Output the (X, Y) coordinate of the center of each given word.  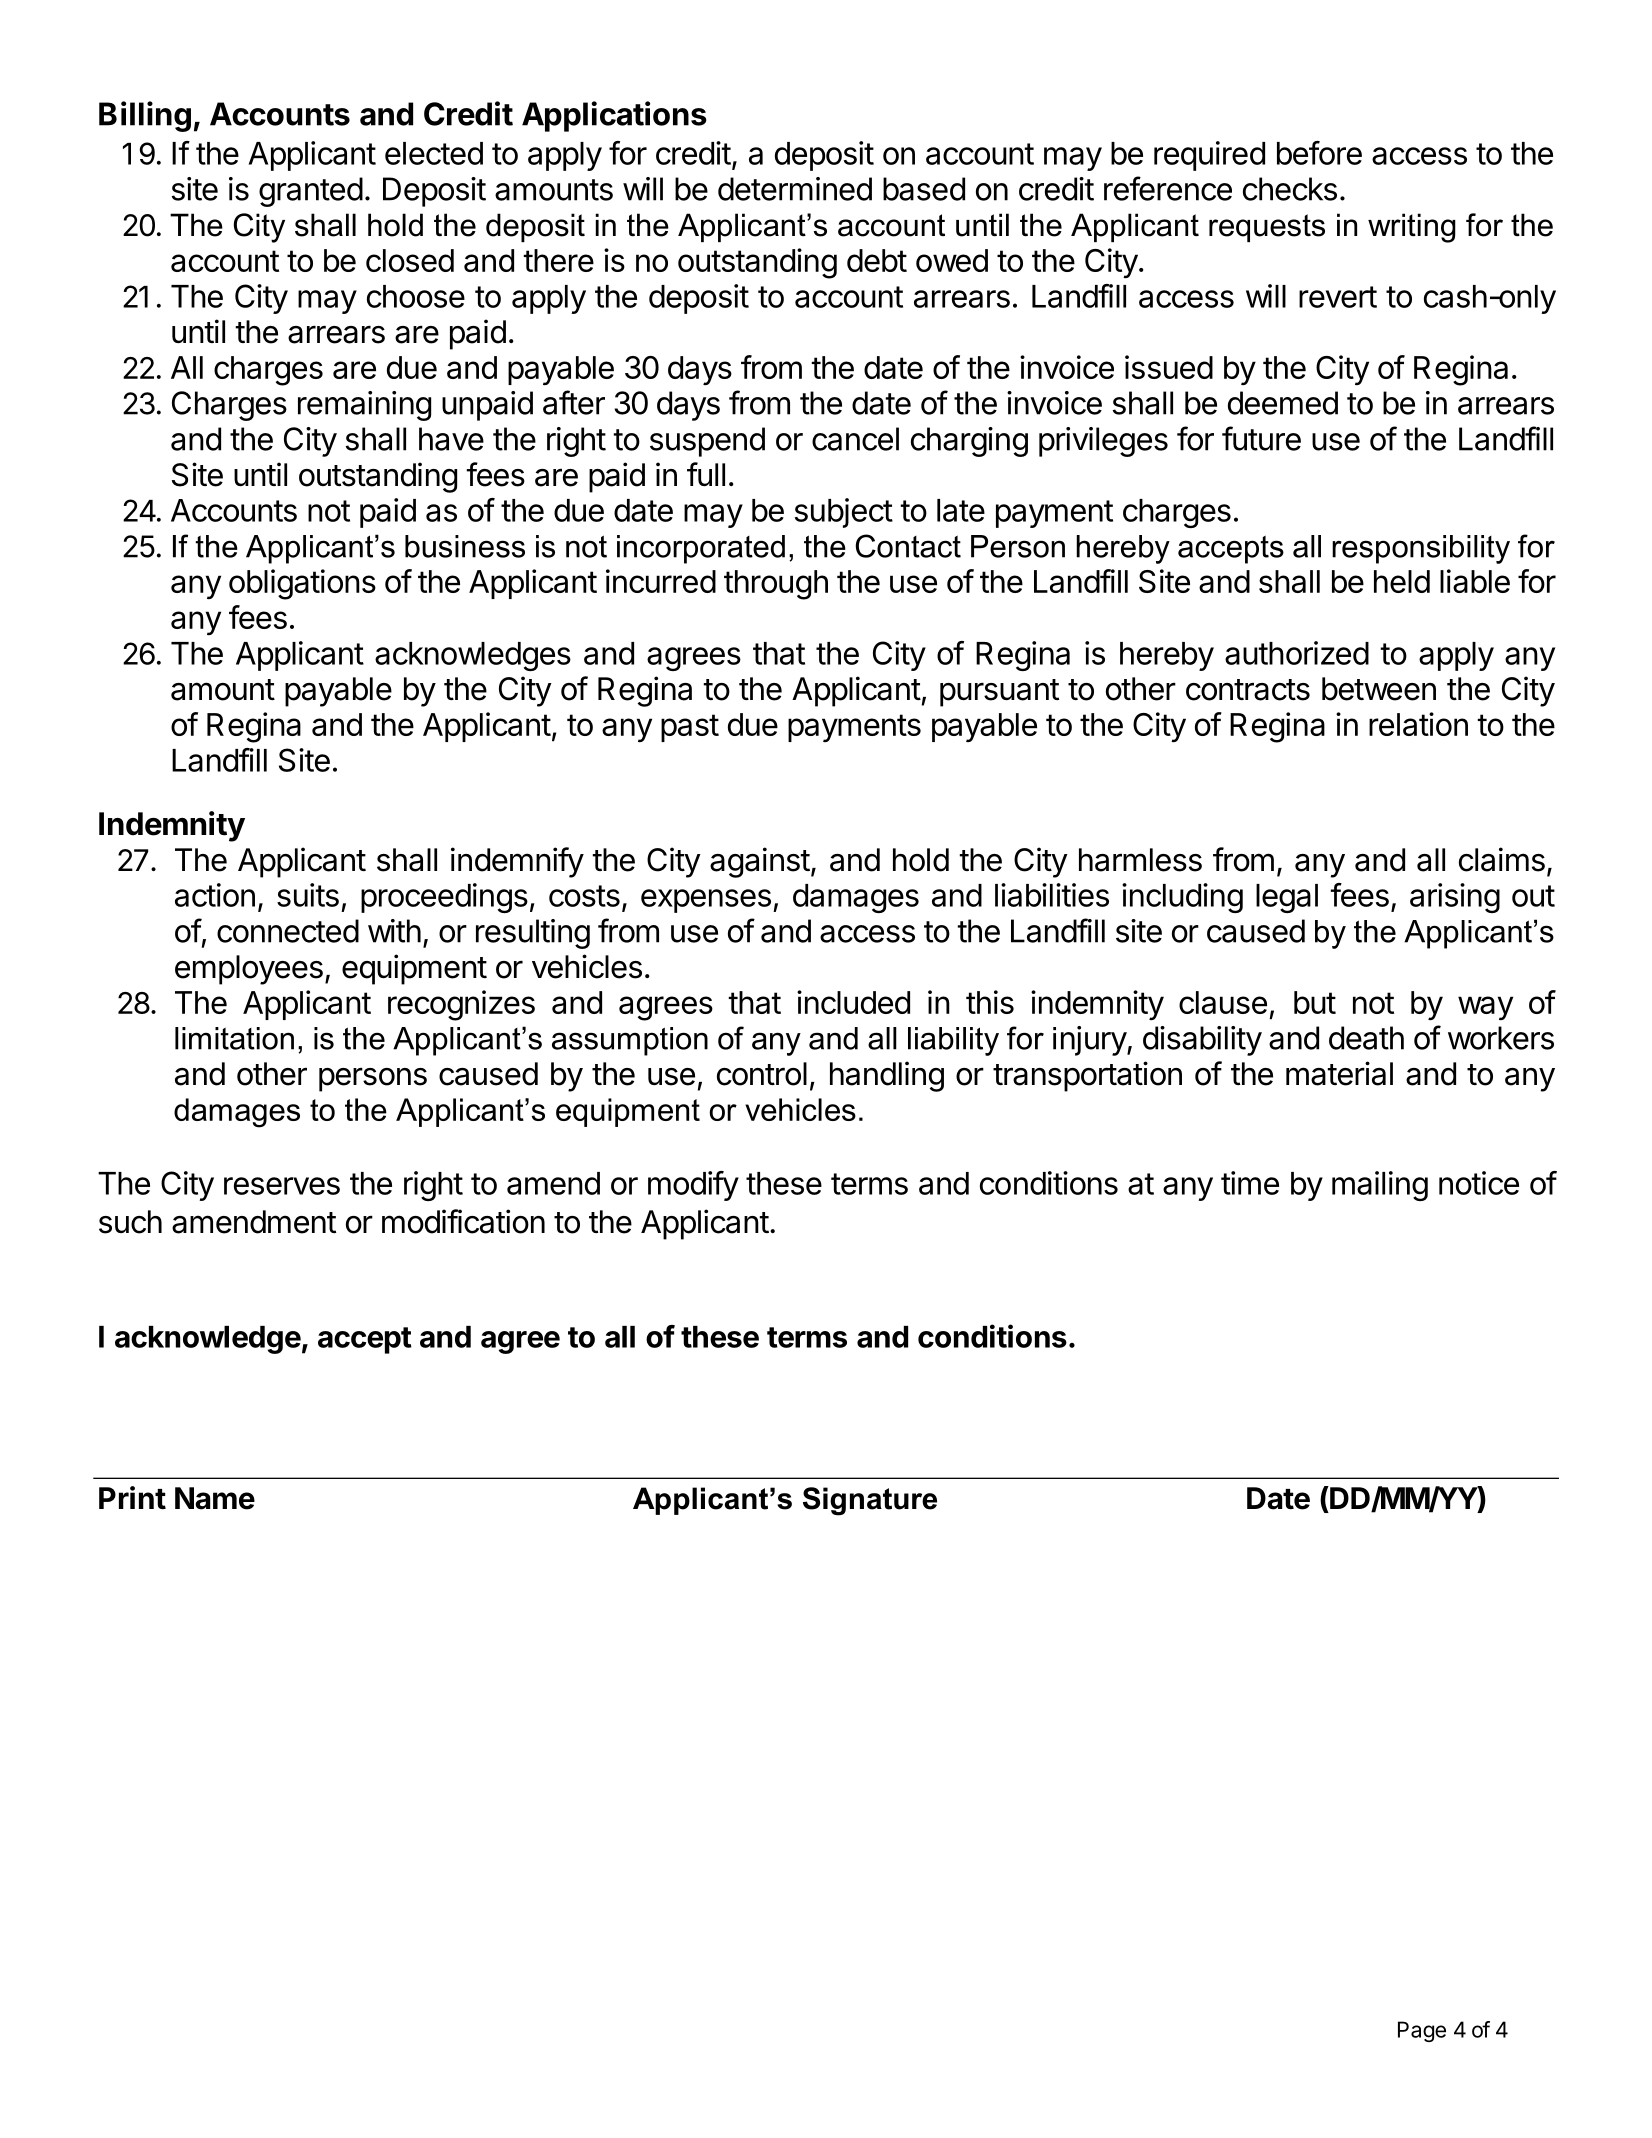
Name (215, 1498)
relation (1418, 724)
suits (308, 895)
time (1250, 1183)
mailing (1380, 1186)
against (760, 862)
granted (311, 192)
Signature (870, 1501)
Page (1422, 2031)
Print (132, 1497)
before (1319, 153)
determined (795, 189)
